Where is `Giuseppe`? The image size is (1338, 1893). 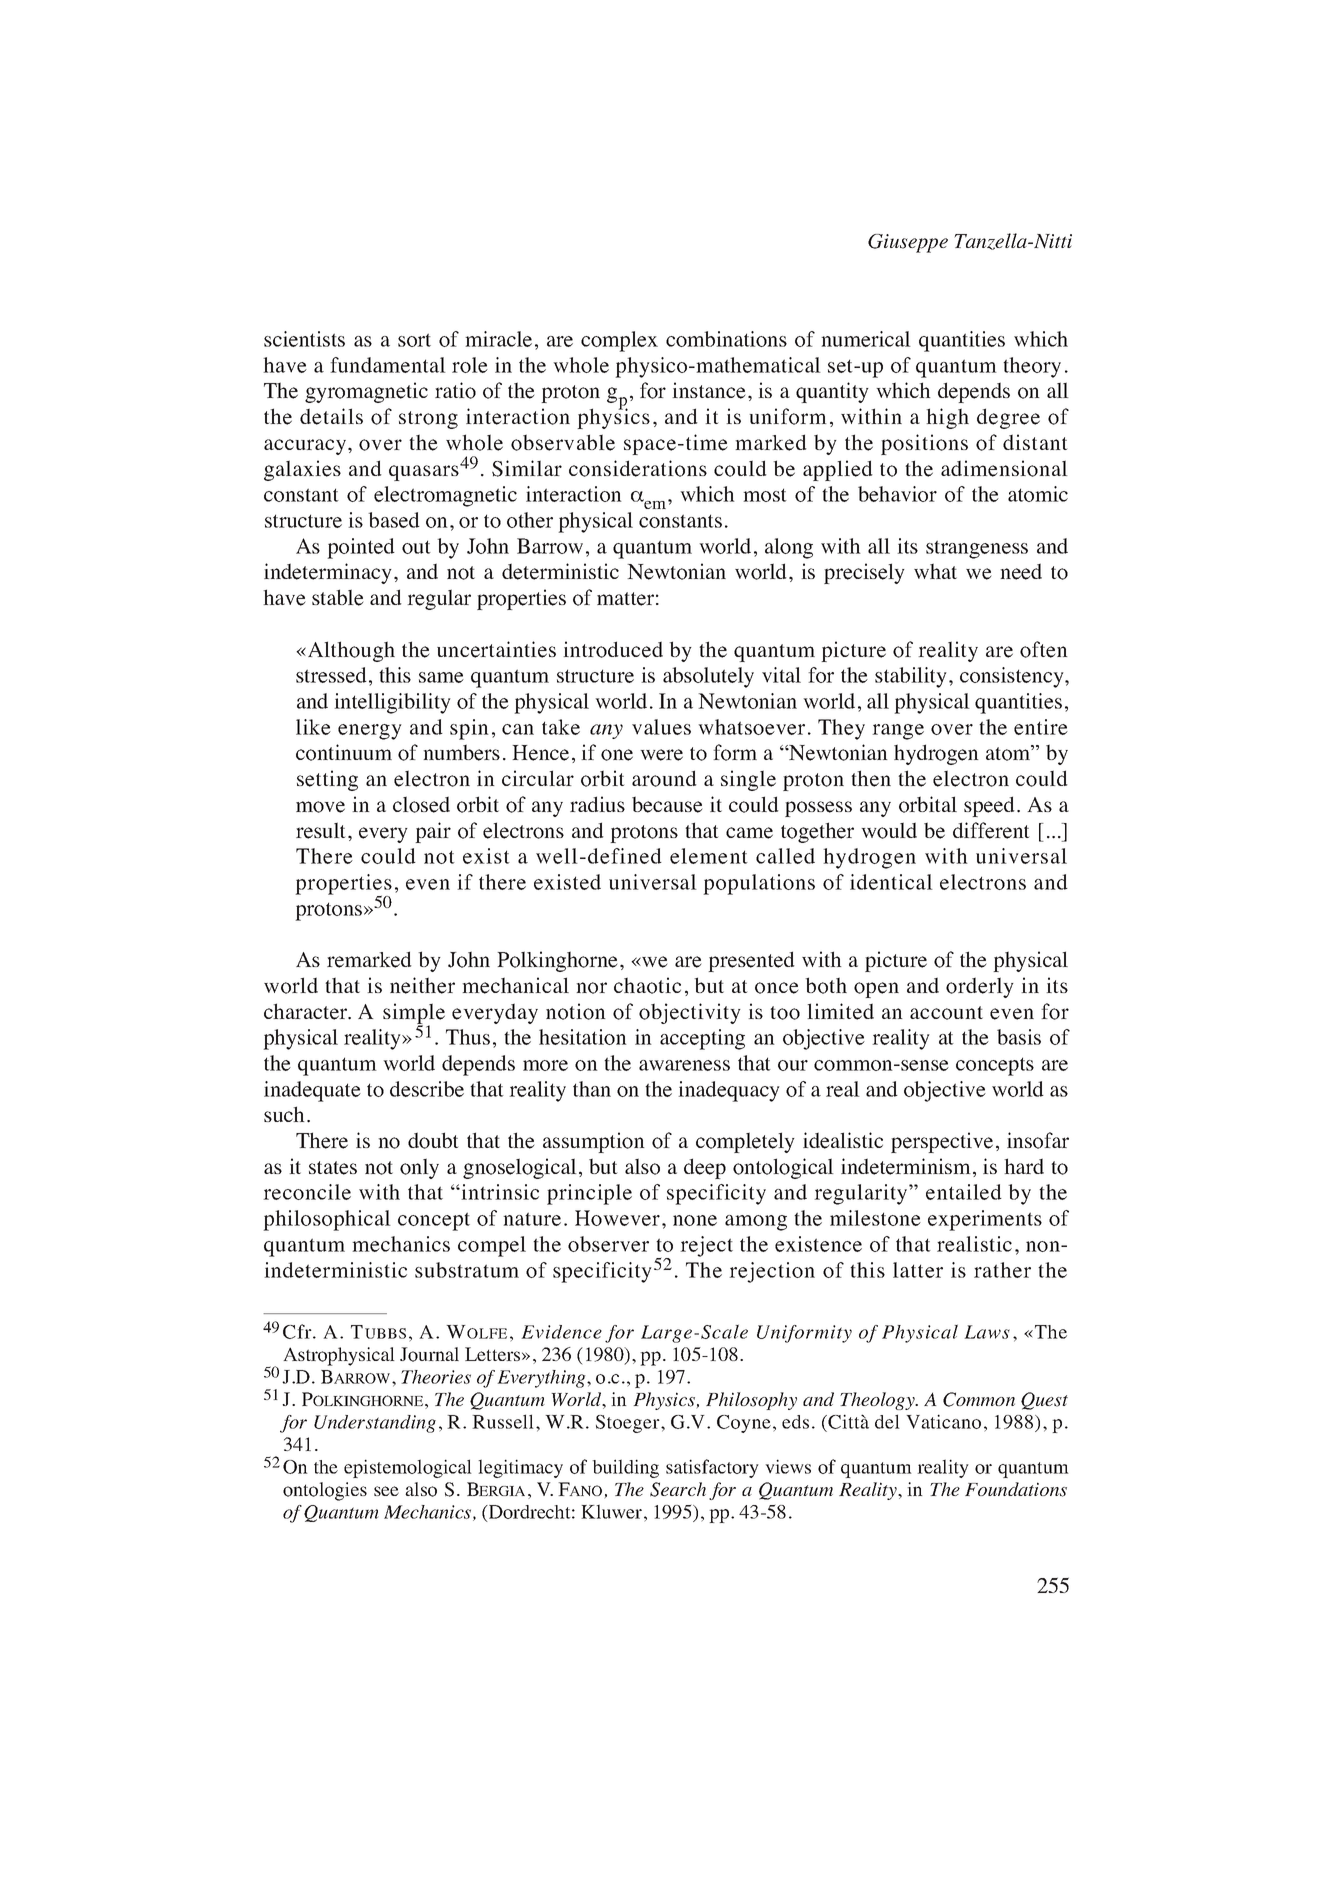
Giuseppe is located at coordinates (908, 243).
